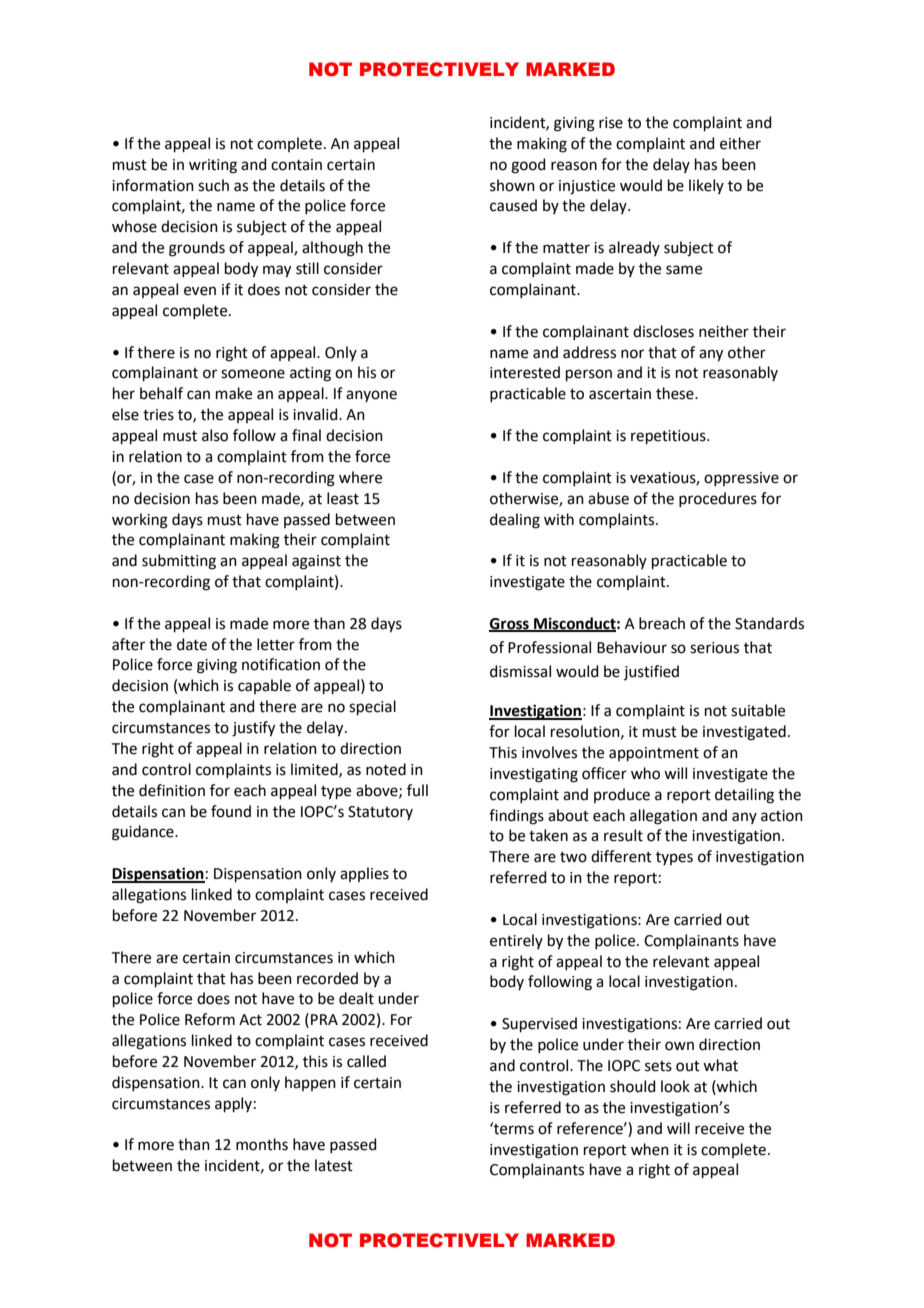 Image resolution: width=924 pixels, height=1308 pixels. What do you see at coordinates (510, 625) in the page?
I see `Gross` at bounding box center [510, 625].
